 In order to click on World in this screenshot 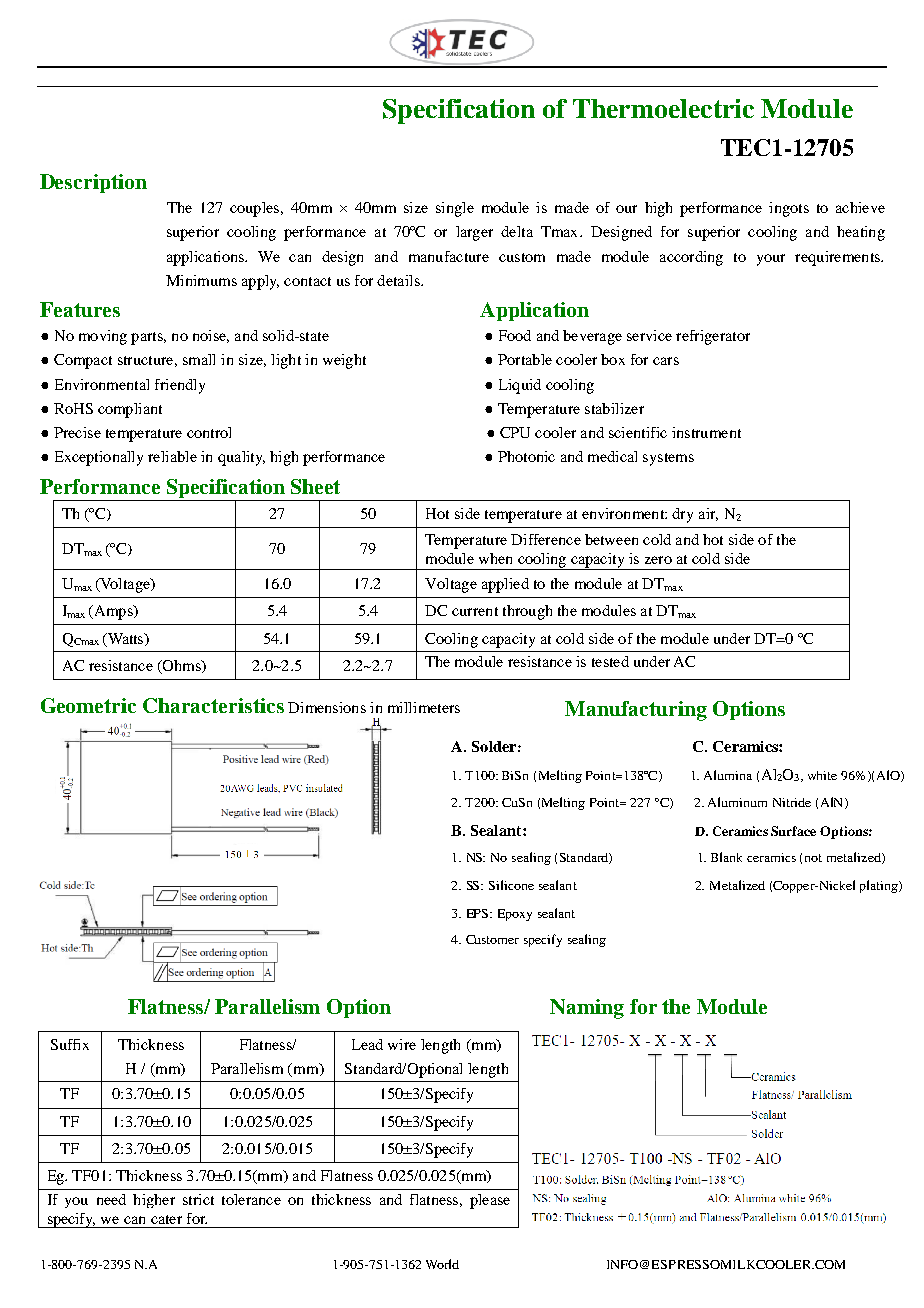, I will do `click(442, 1264)`.
